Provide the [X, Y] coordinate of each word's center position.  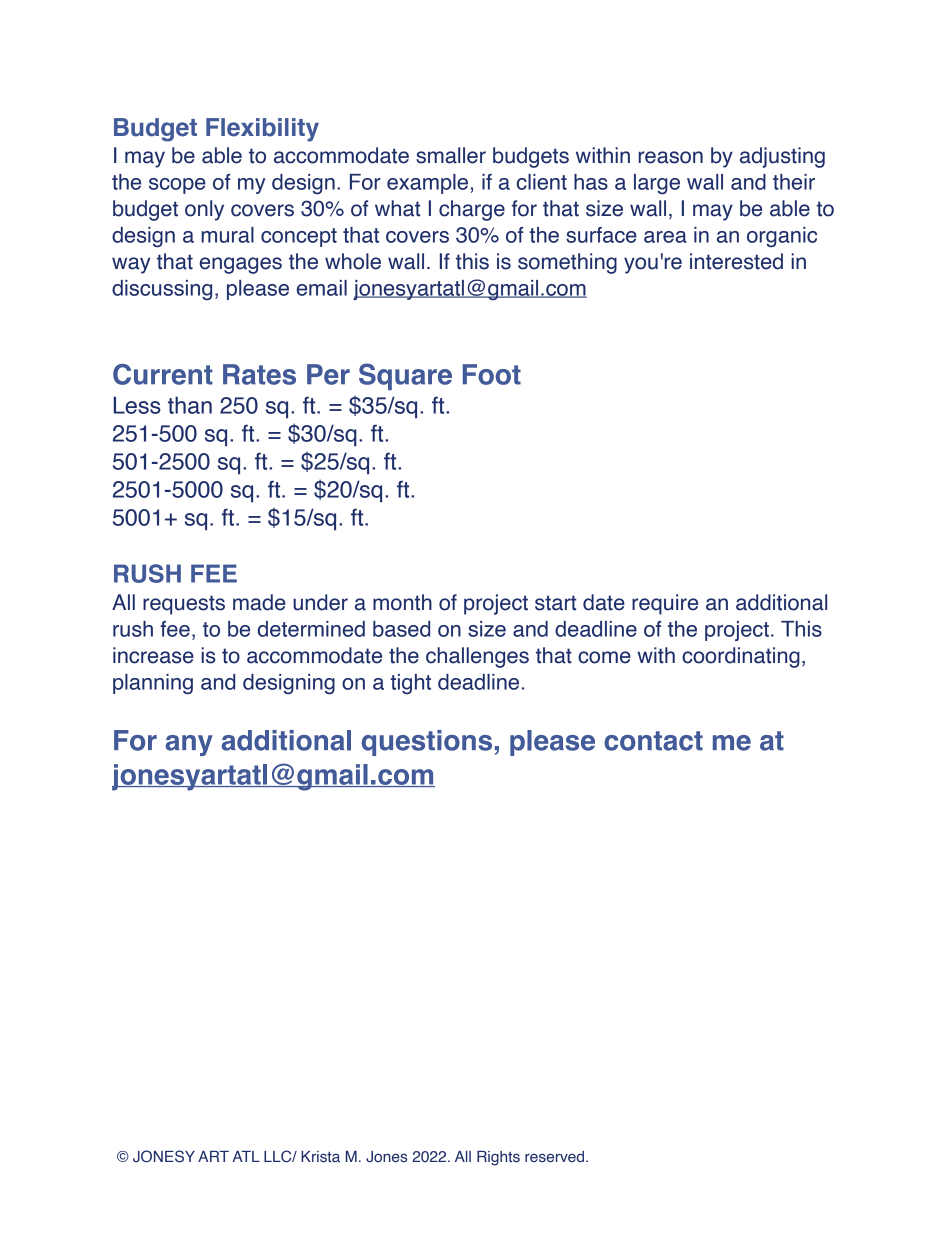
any [189, 745]
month [402, 602]
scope [177, 186]
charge [472, 210]
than [190, 405]
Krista [320, 1157]
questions [427, 743]
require [665, 604]
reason [671, 157]
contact [653, 741]
